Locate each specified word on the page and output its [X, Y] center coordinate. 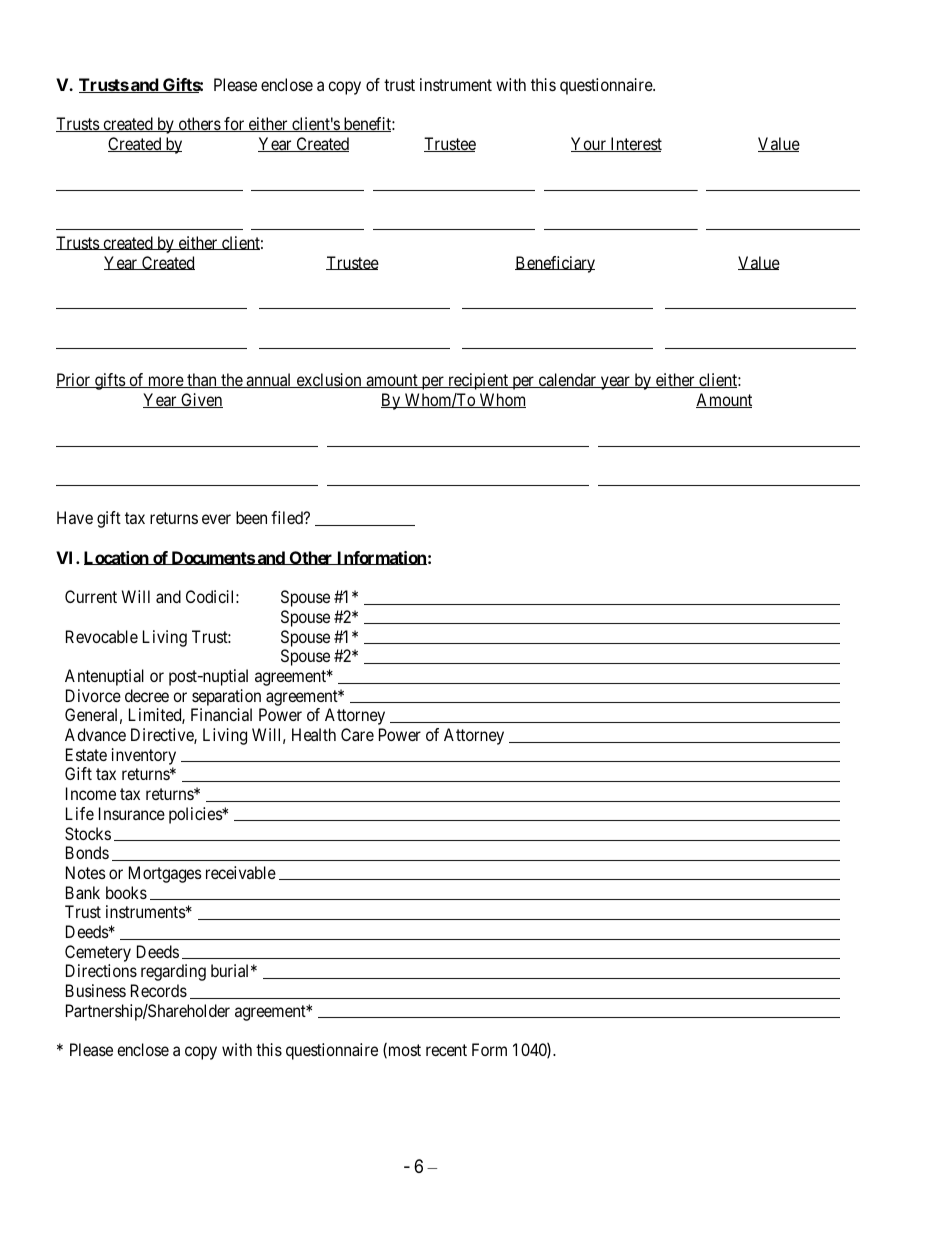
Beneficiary [555, 264]
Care [357, 734]
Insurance [132, 813]
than [202, 380]
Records [159, 990]
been [251, 517]
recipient [478, 381]
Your [589, 144]
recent [446, 1050]
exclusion [329, 380]
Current [91, 596]
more [165, 382]
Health [314, 734]
